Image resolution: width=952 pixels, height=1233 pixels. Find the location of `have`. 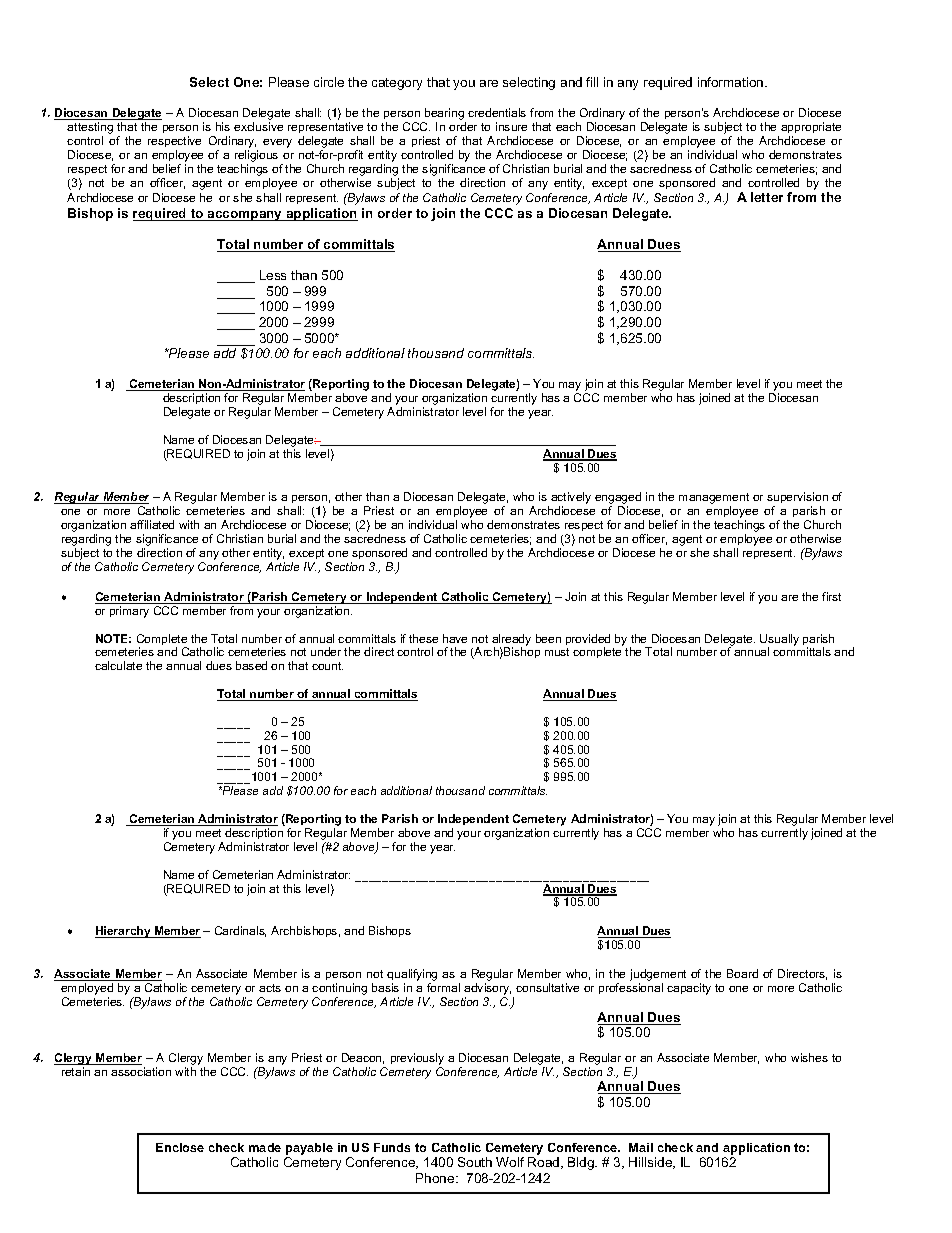

have is located at coordinates (455, 638).
